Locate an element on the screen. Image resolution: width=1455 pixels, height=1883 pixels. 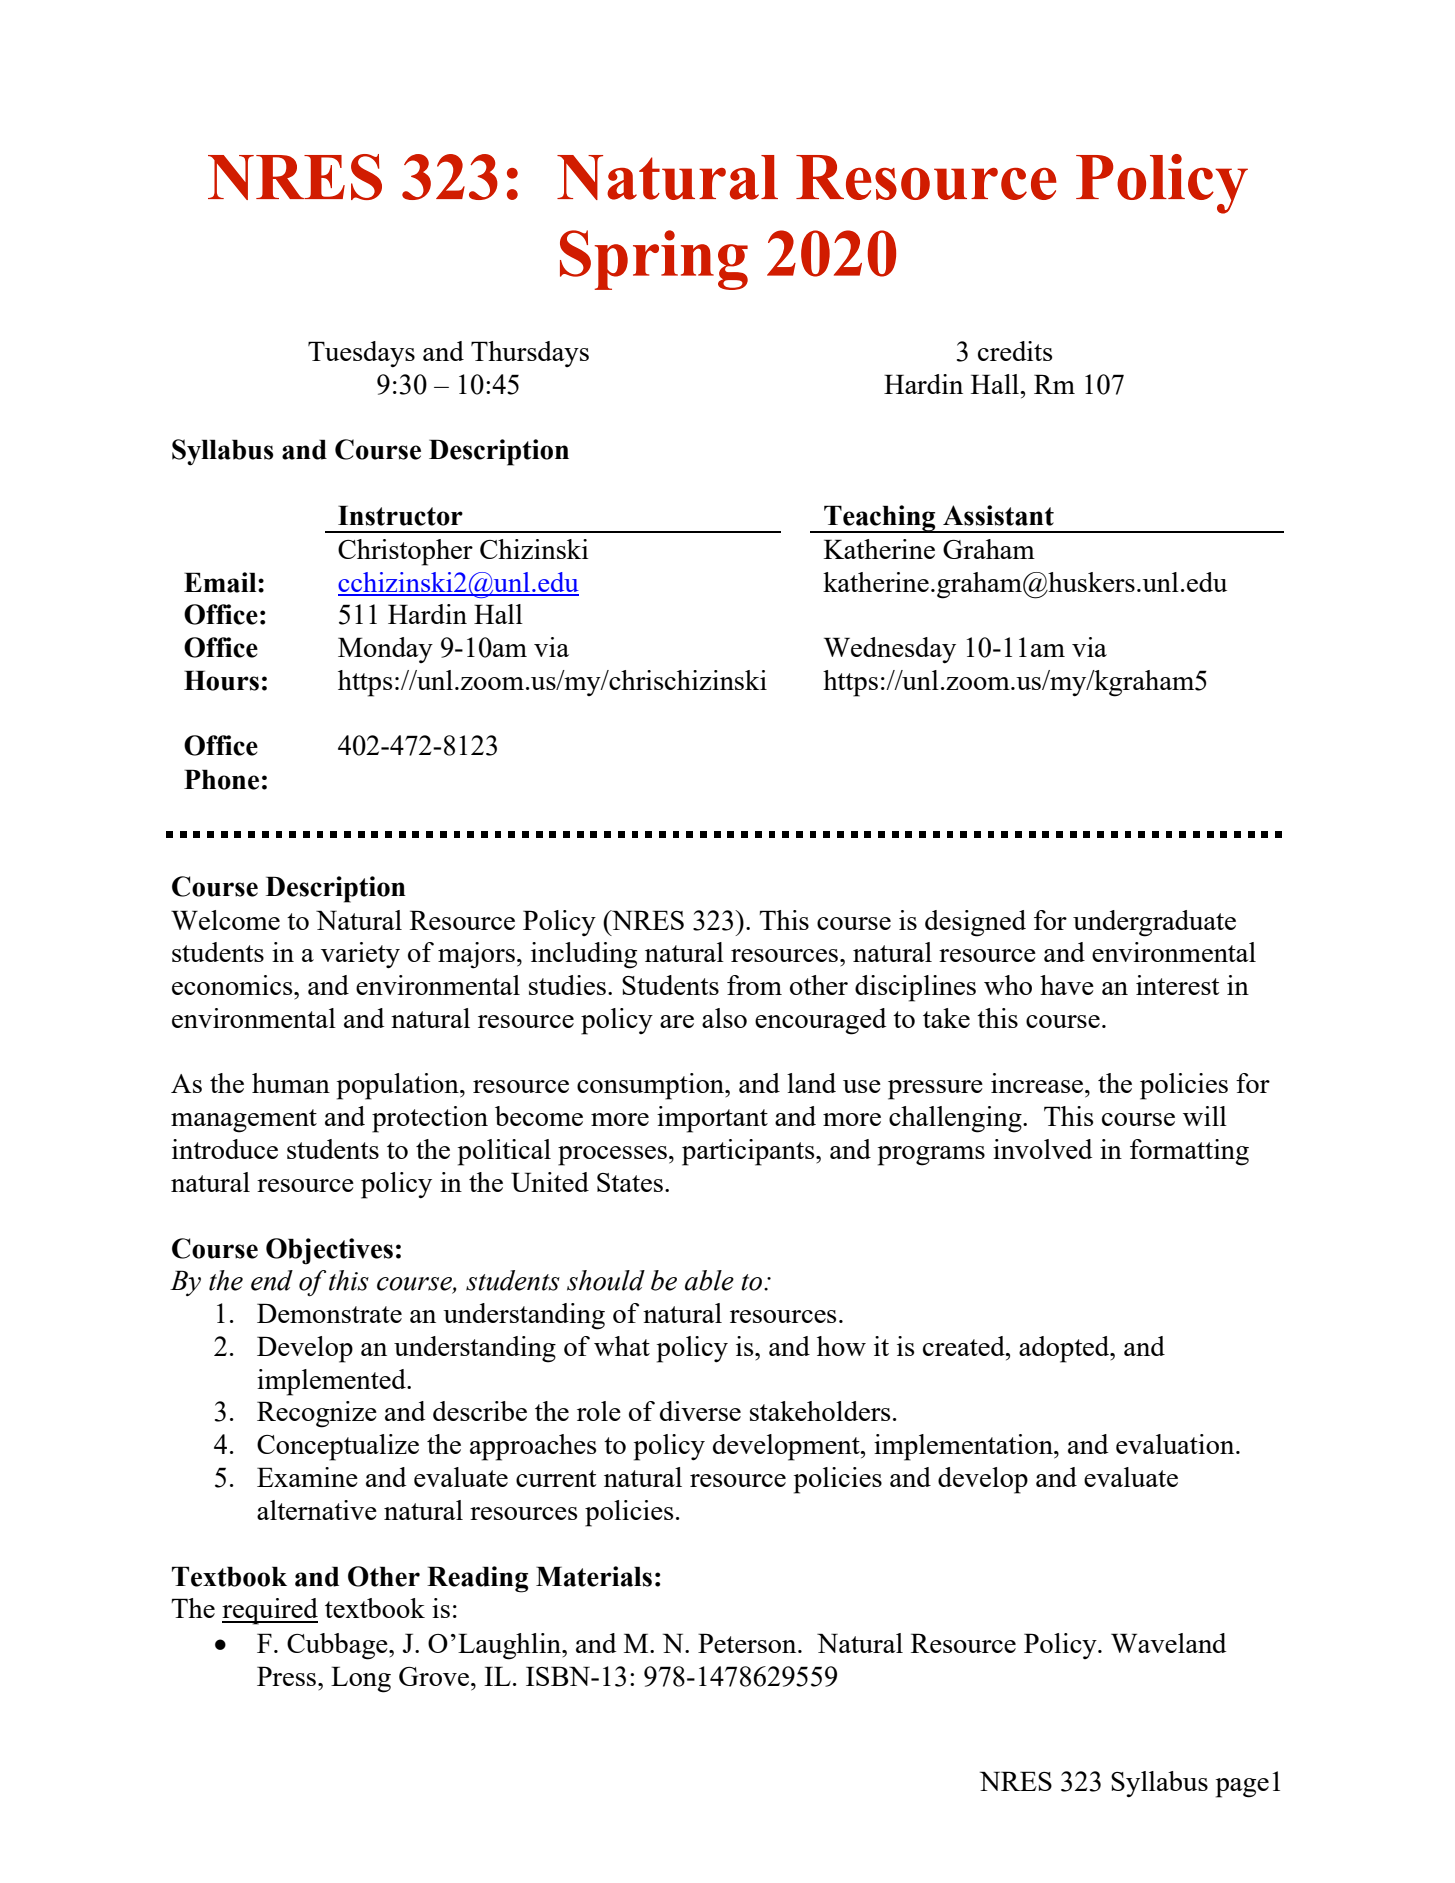
Tuesdays is located at coordinates (361, 354).
